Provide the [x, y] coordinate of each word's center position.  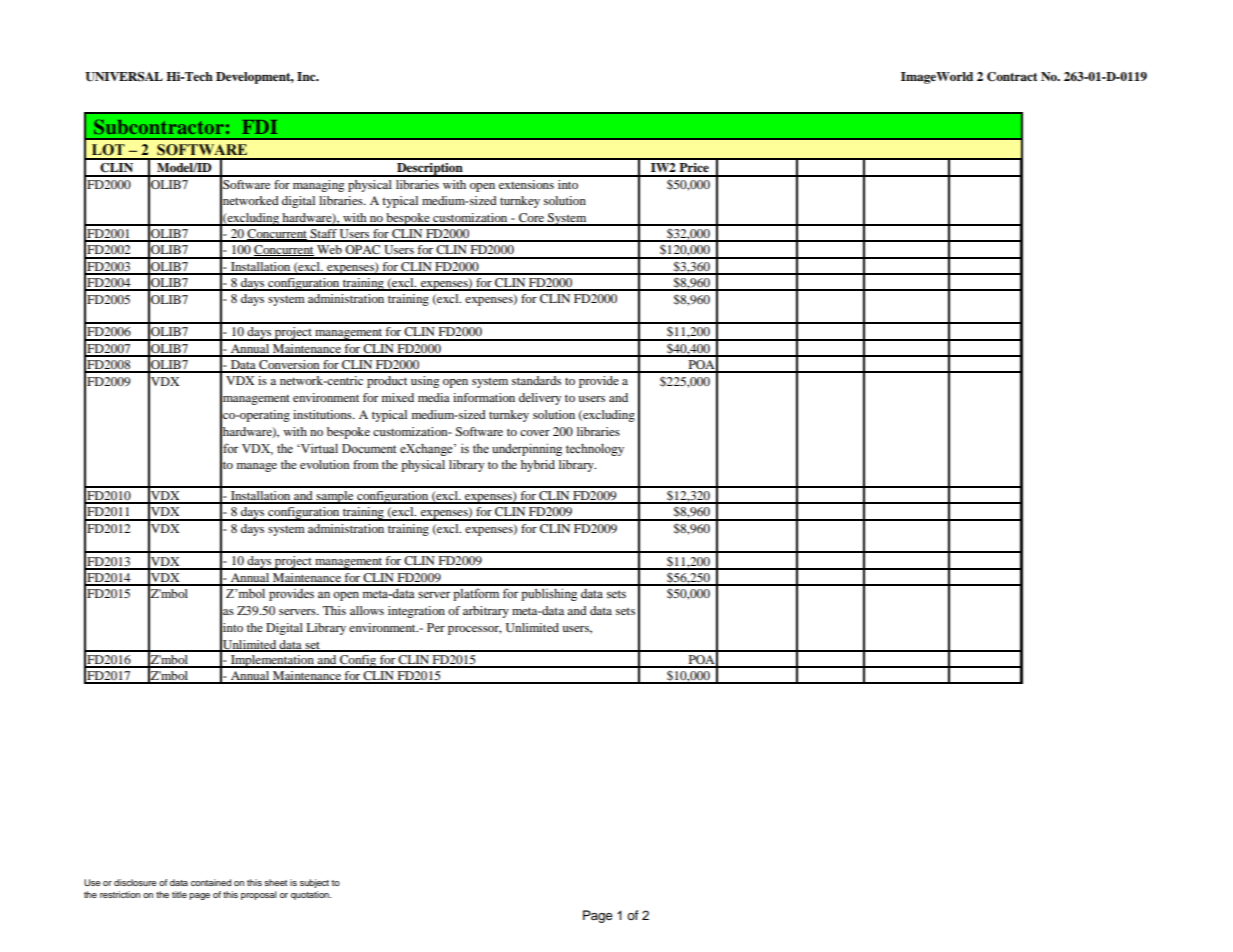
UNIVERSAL [124, 77]
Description [430, 170]
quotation [311, 895]
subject [314, 883]
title [179, 894]
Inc [307, 76]
